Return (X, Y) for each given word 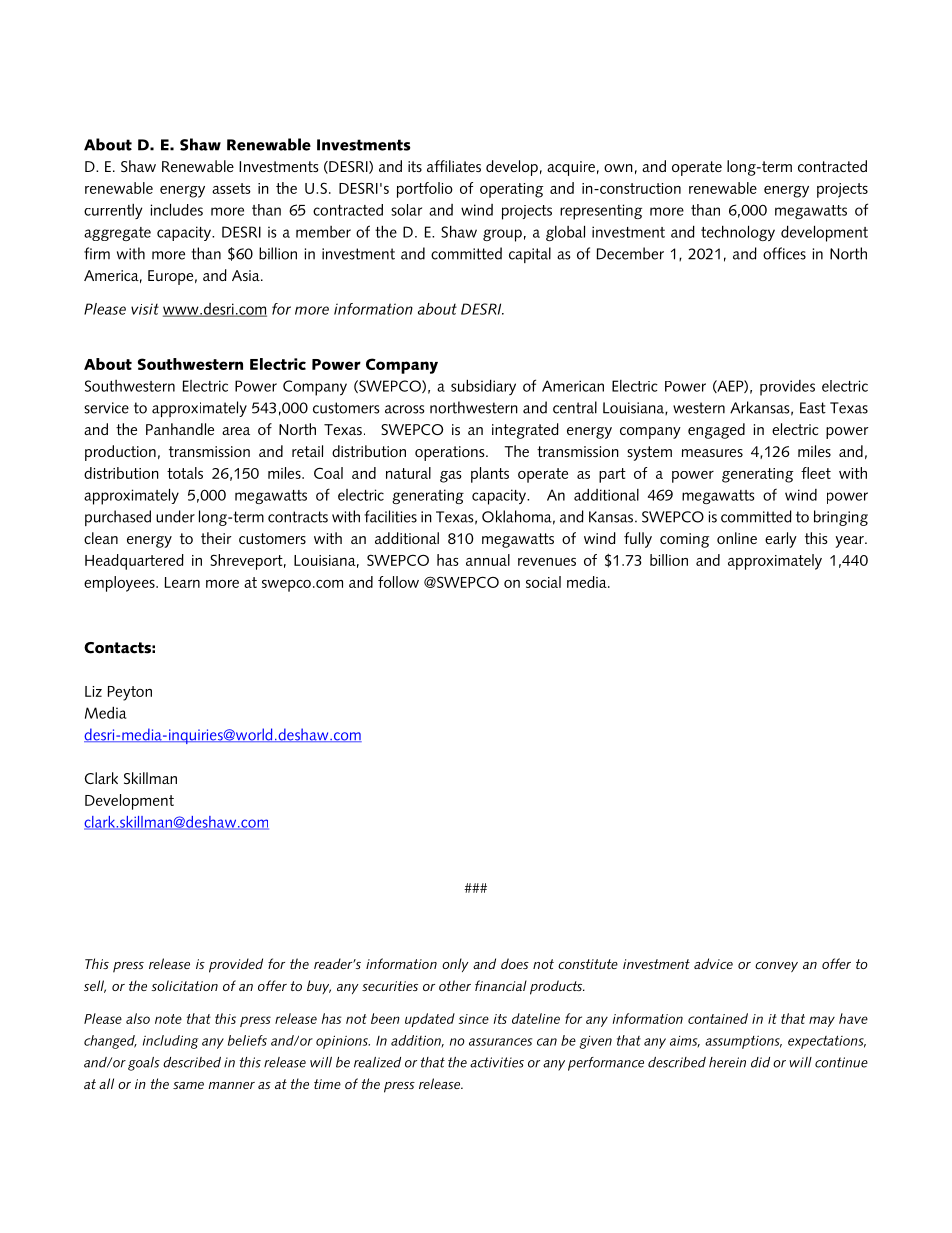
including (170, 1042)
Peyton (130, 693)
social (543, 582)
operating (512, 190)
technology (738, 233)
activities (497, 1062)
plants (490, 475)
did (760, 1062)
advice (713, 963)
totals (185, 473)
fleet (816, 473)
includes (177, 209)
